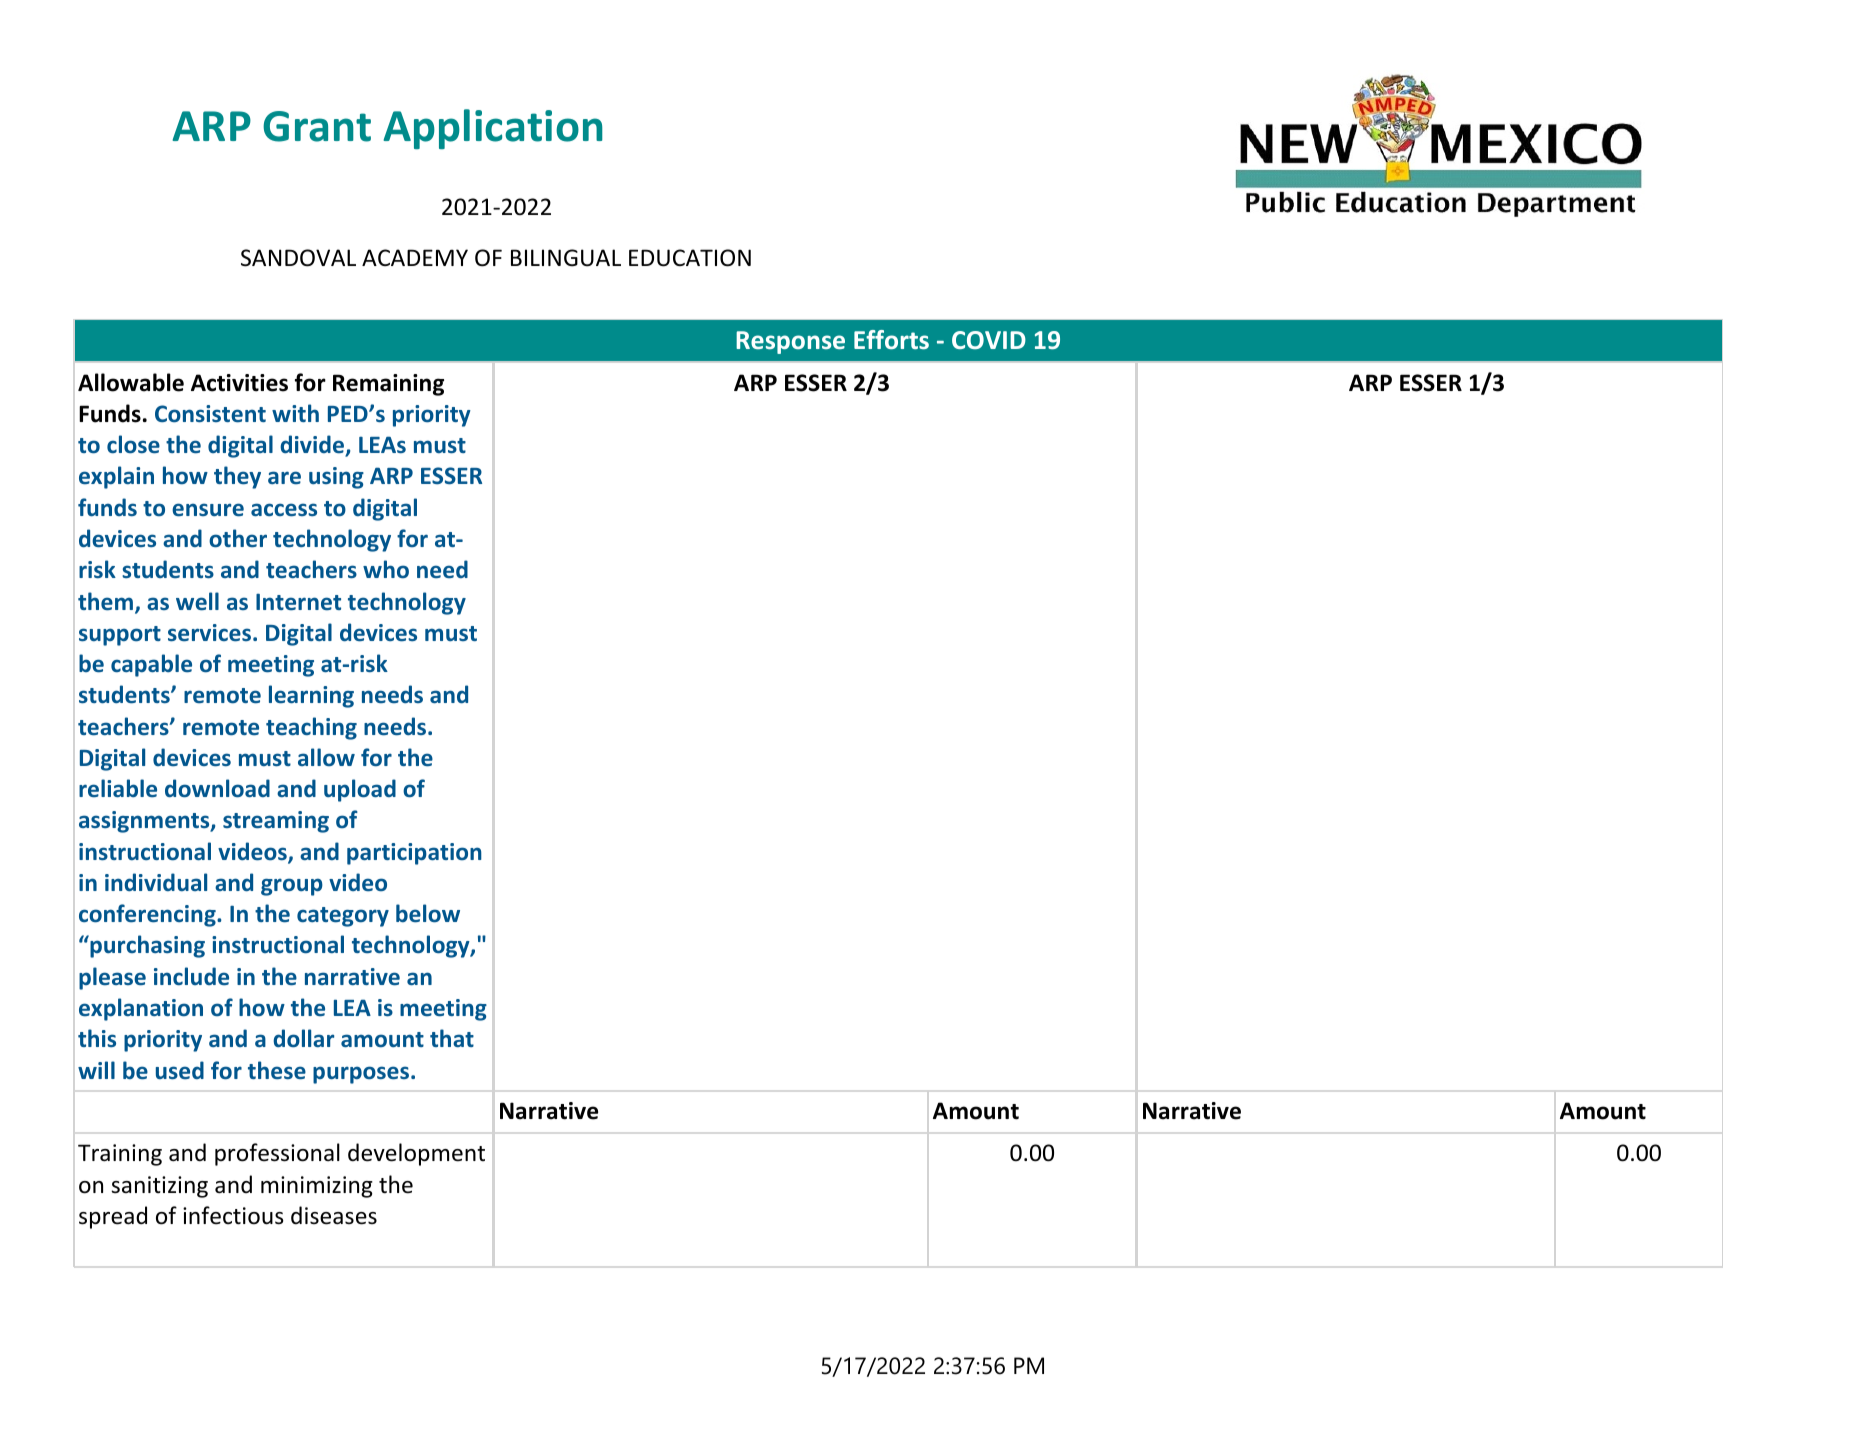  Describe the element at coordinates (891, 339) in the screenshot. I see `Efforts` at that location.
